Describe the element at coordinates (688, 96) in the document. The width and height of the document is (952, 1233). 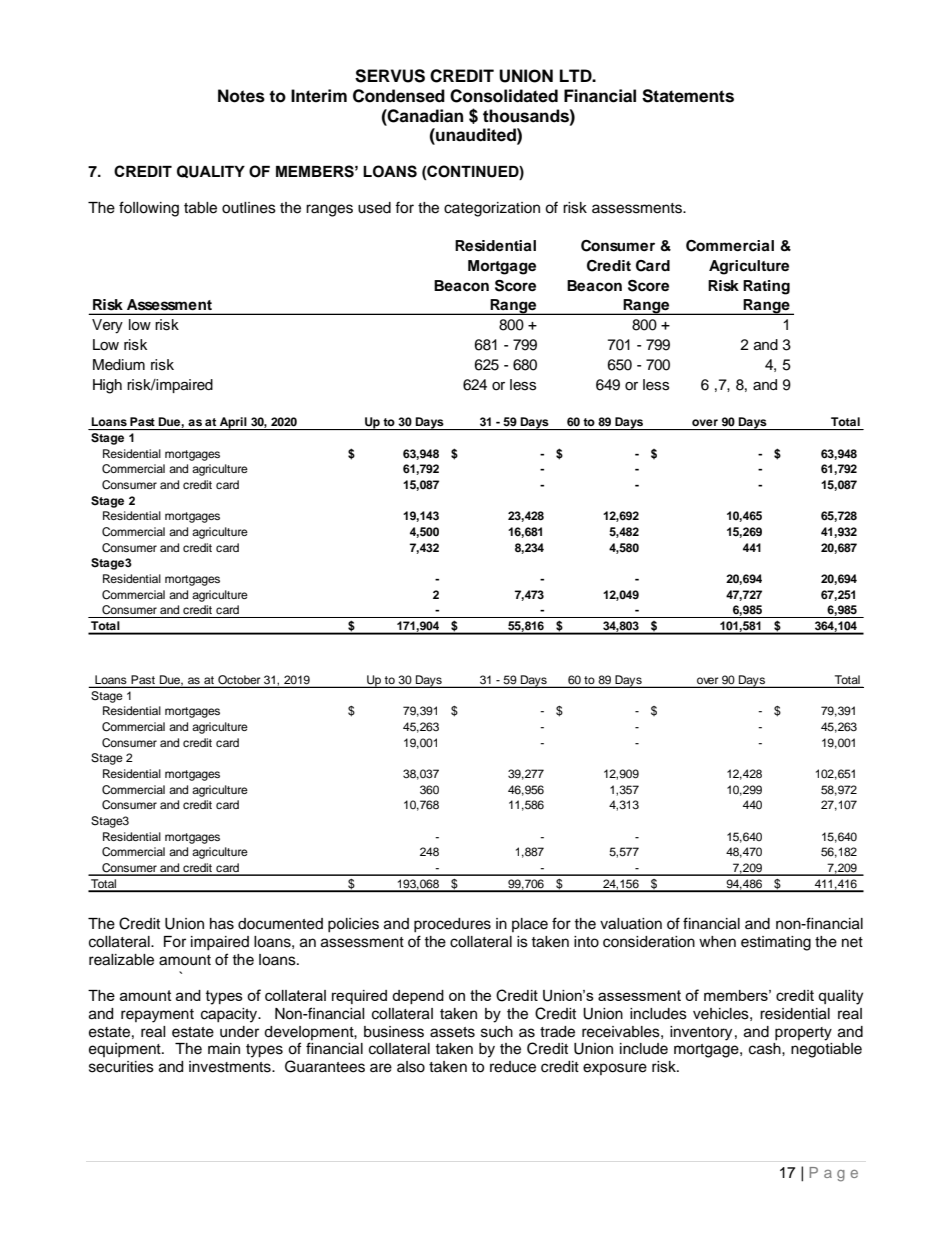
I see `Statements` at that location.
